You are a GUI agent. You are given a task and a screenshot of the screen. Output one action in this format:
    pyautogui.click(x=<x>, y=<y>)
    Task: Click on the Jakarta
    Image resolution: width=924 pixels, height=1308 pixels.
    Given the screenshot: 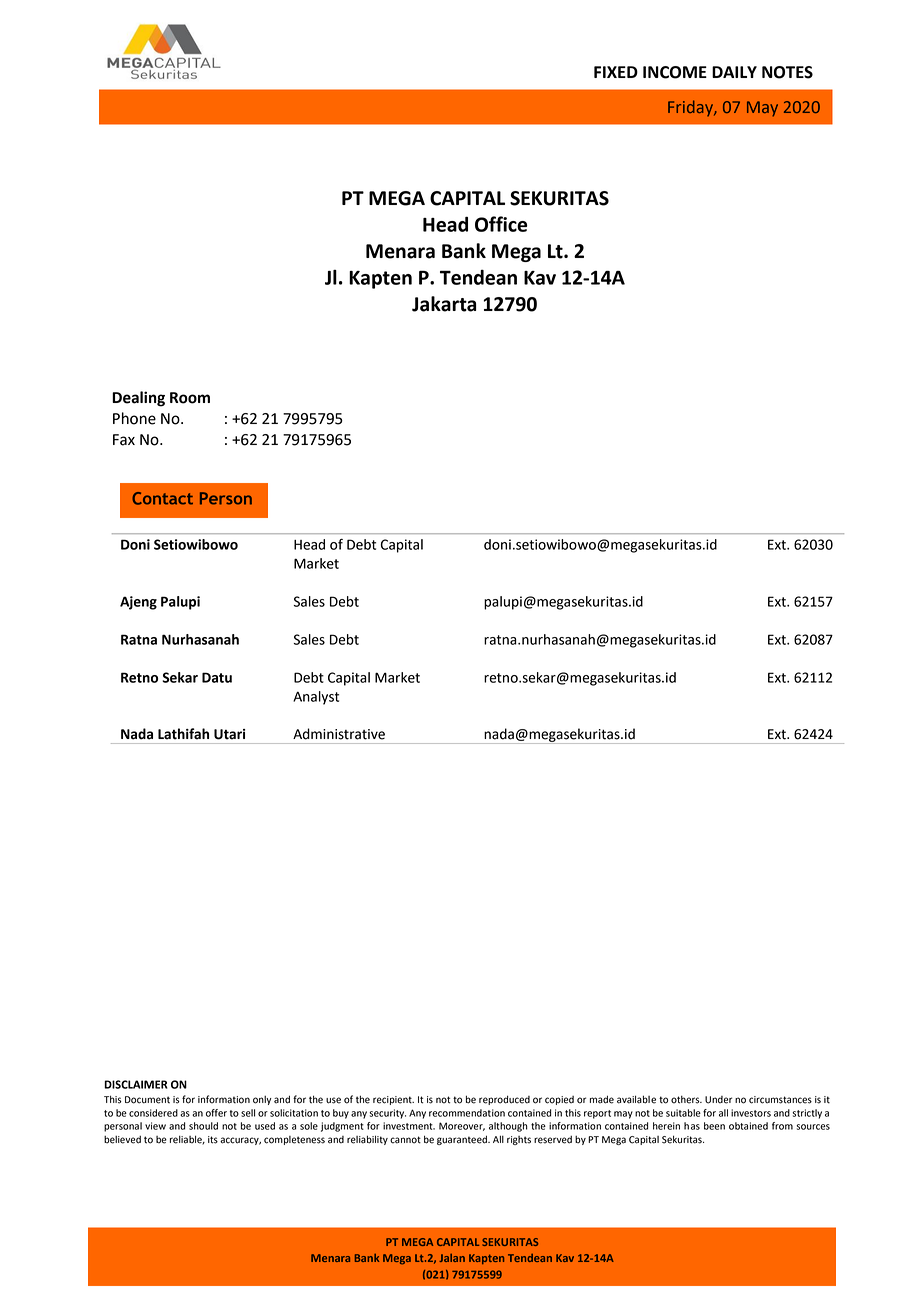 What is the action you would take?
    pyautogui.click(x=444, y=304)
